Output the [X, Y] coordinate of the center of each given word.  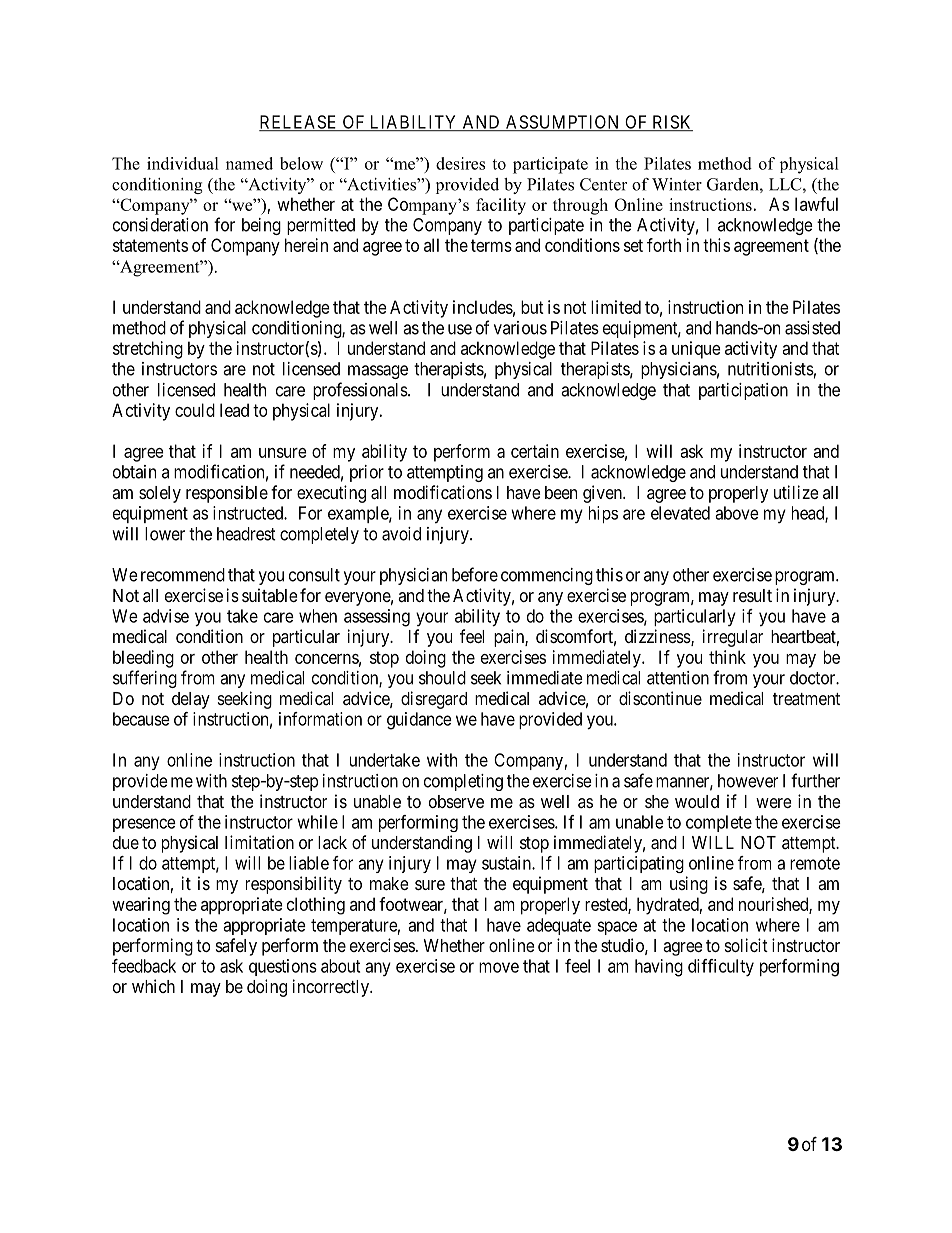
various [520, 328]
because [141, 719]
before [475, 574]
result [752, 595]
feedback [144, 966]
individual [183, 163]
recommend [183, 575]
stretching [148, 350]
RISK [671, 123]
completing [463, 782]
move [499, 967]
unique [696, 350]
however [748, 781]
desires [460, 163]
